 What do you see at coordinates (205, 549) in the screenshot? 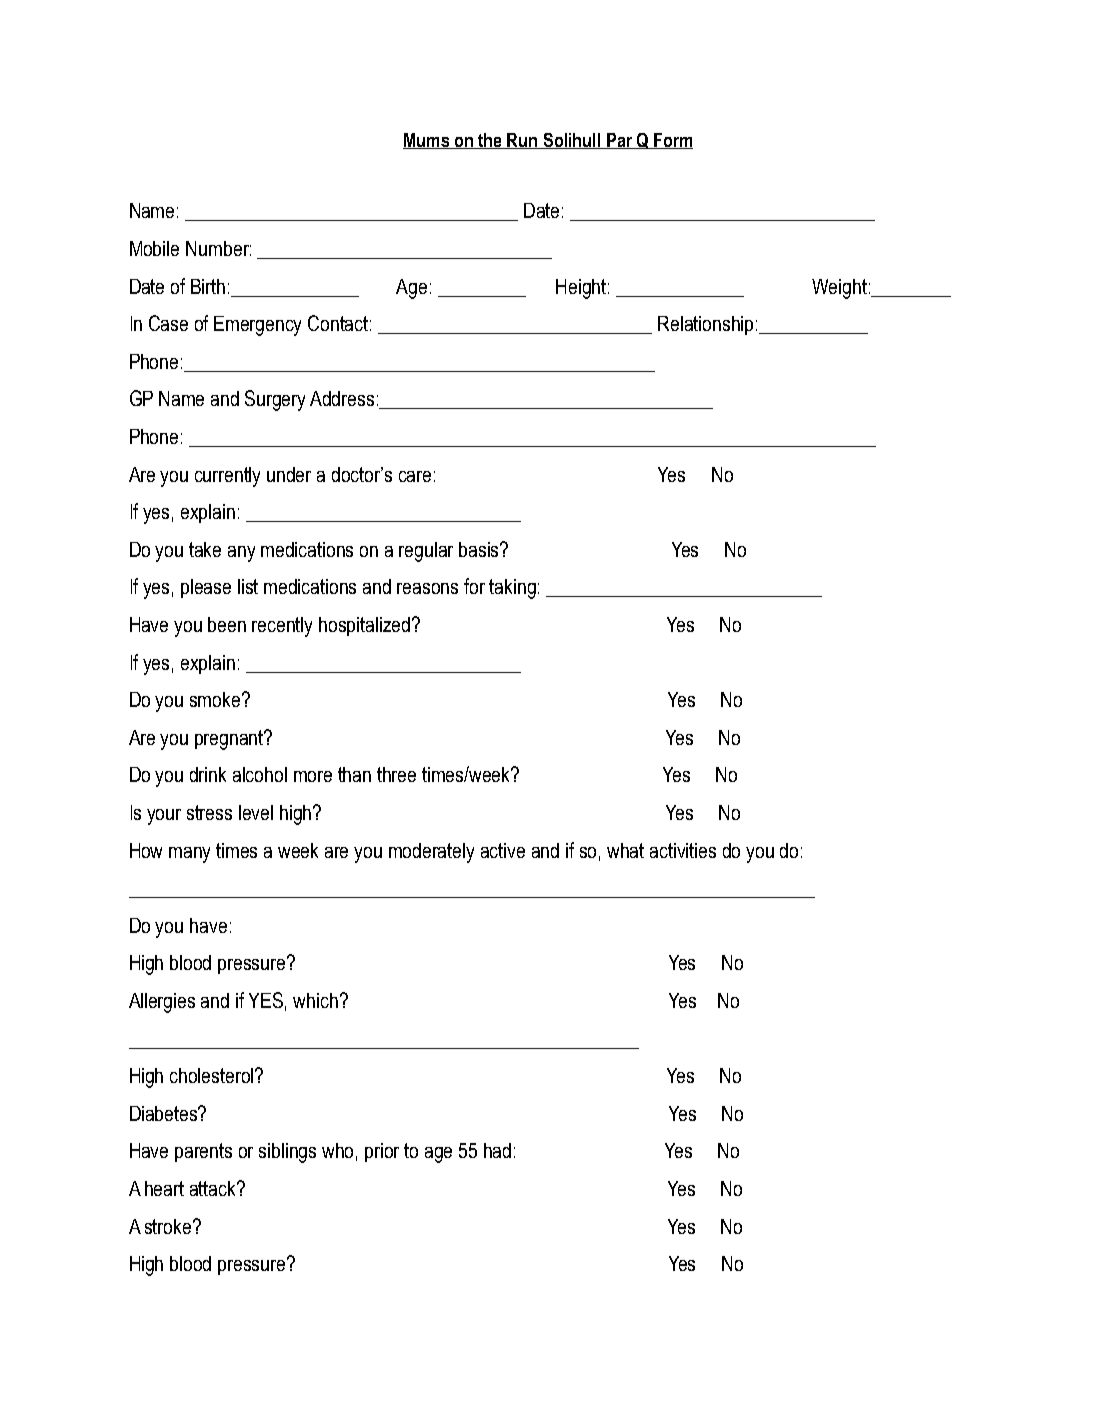
I see `take` at bounding box center [205, 549].
